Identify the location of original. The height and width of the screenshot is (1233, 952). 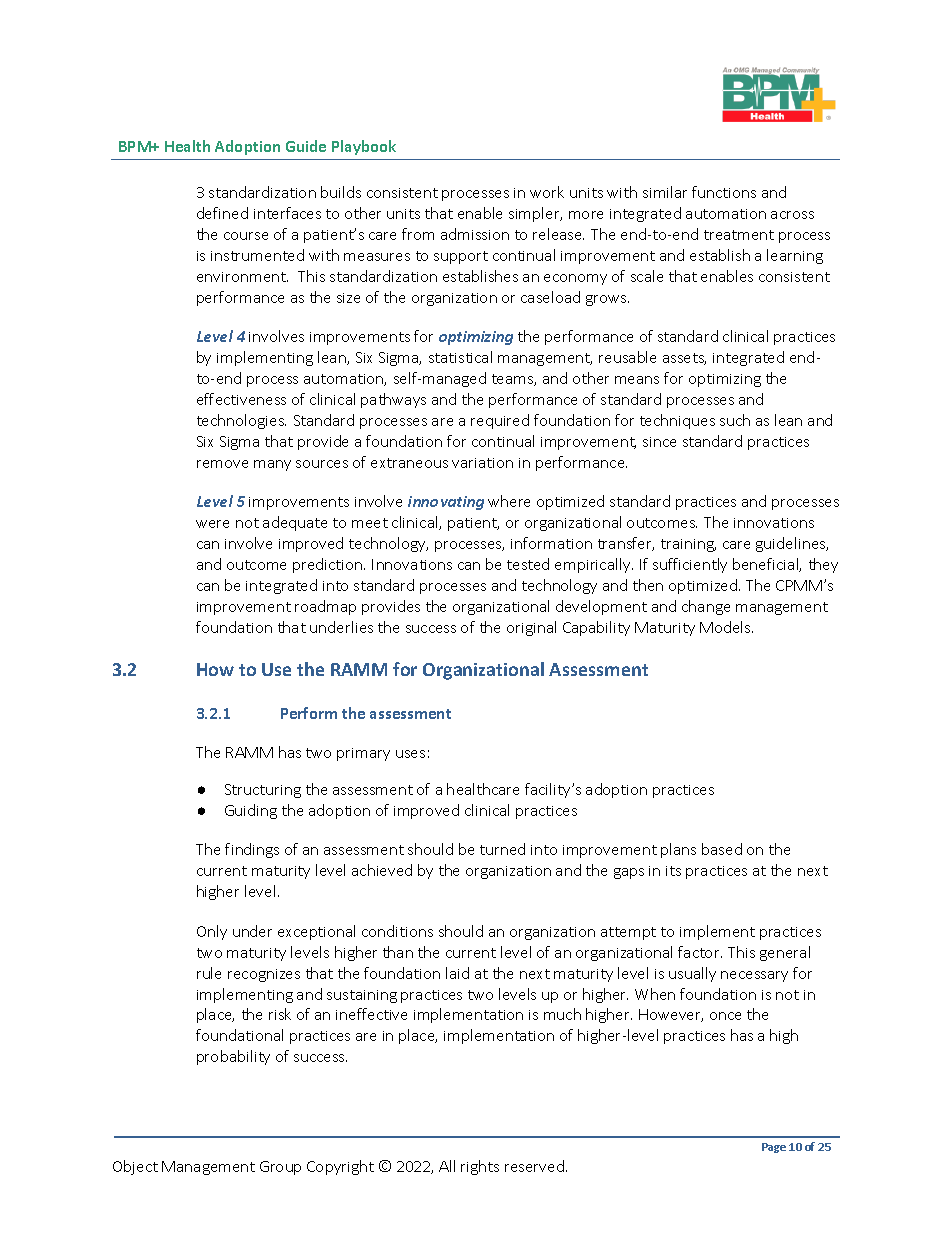
(531, 628).
